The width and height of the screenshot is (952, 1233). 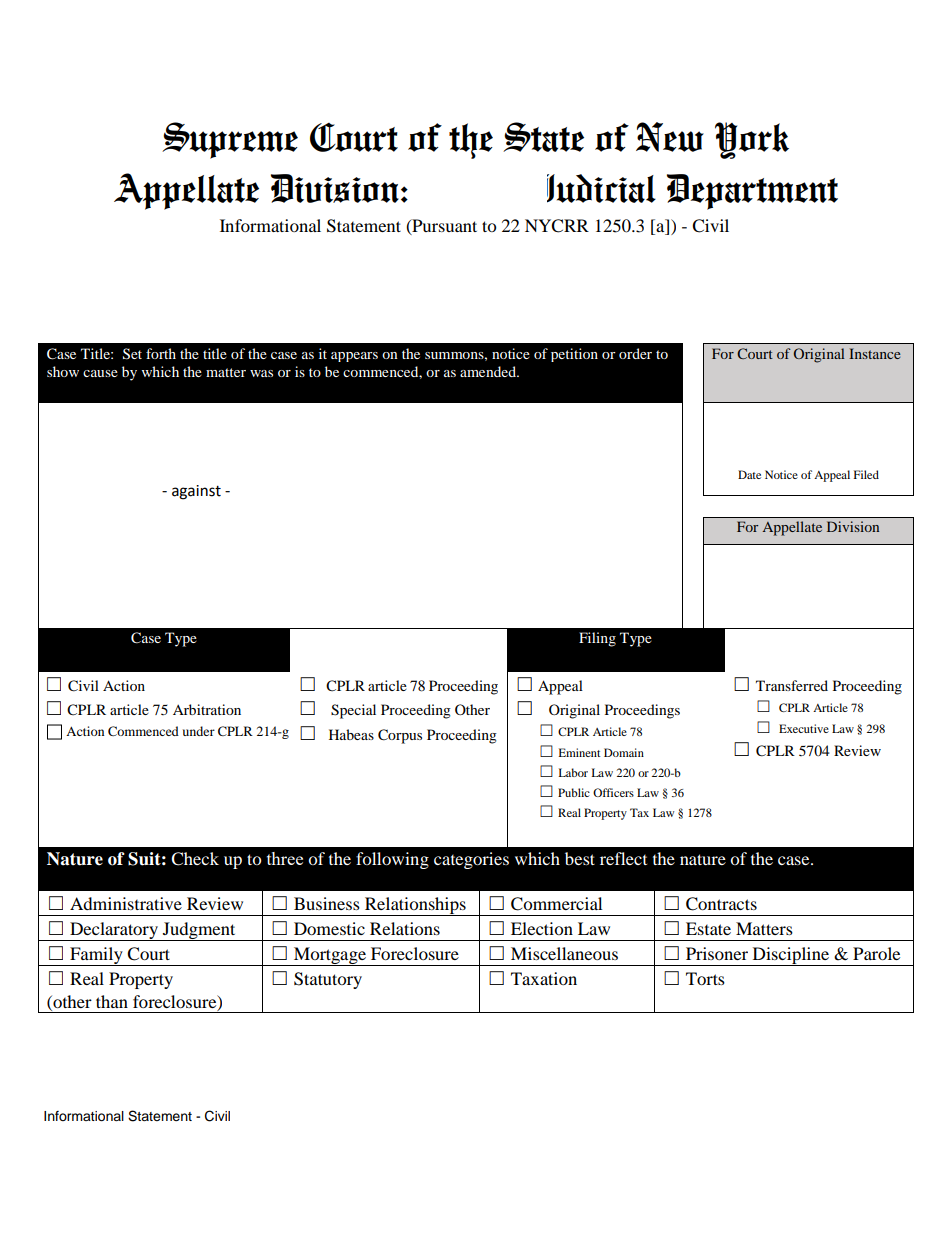 I want to click on Discipline, so click(x=791, y=956).
